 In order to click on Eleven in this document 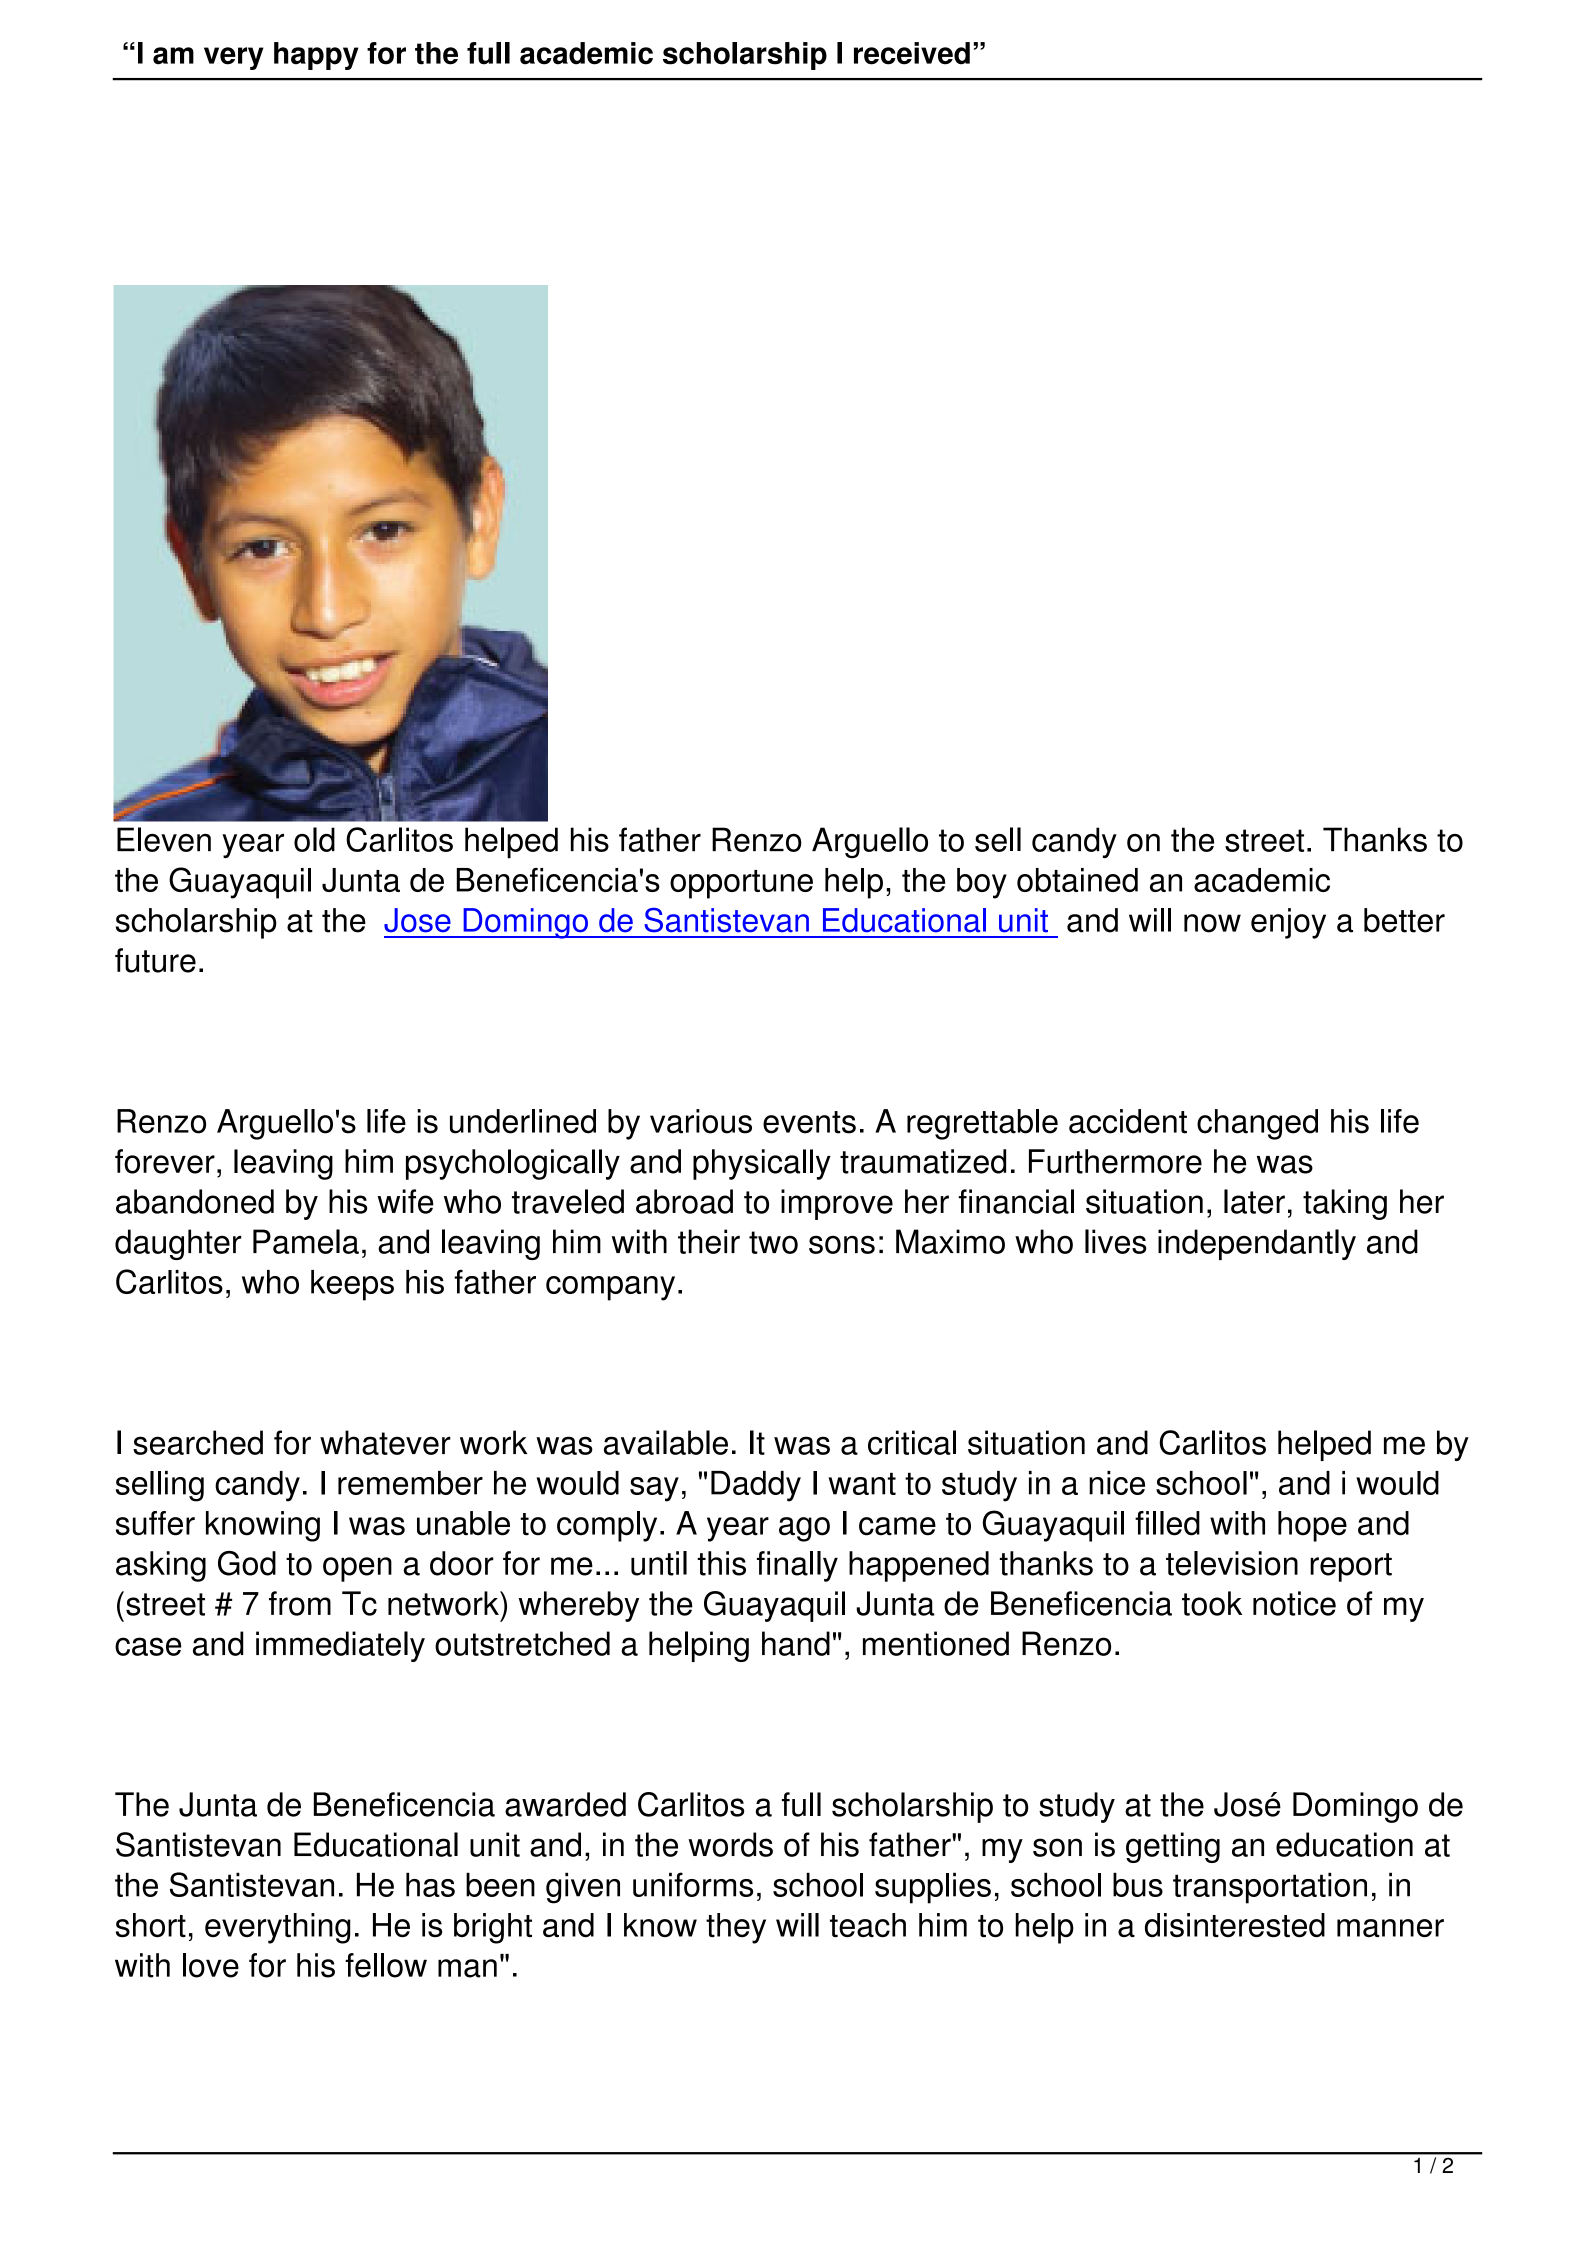, I will do `click(164, 839)`.
